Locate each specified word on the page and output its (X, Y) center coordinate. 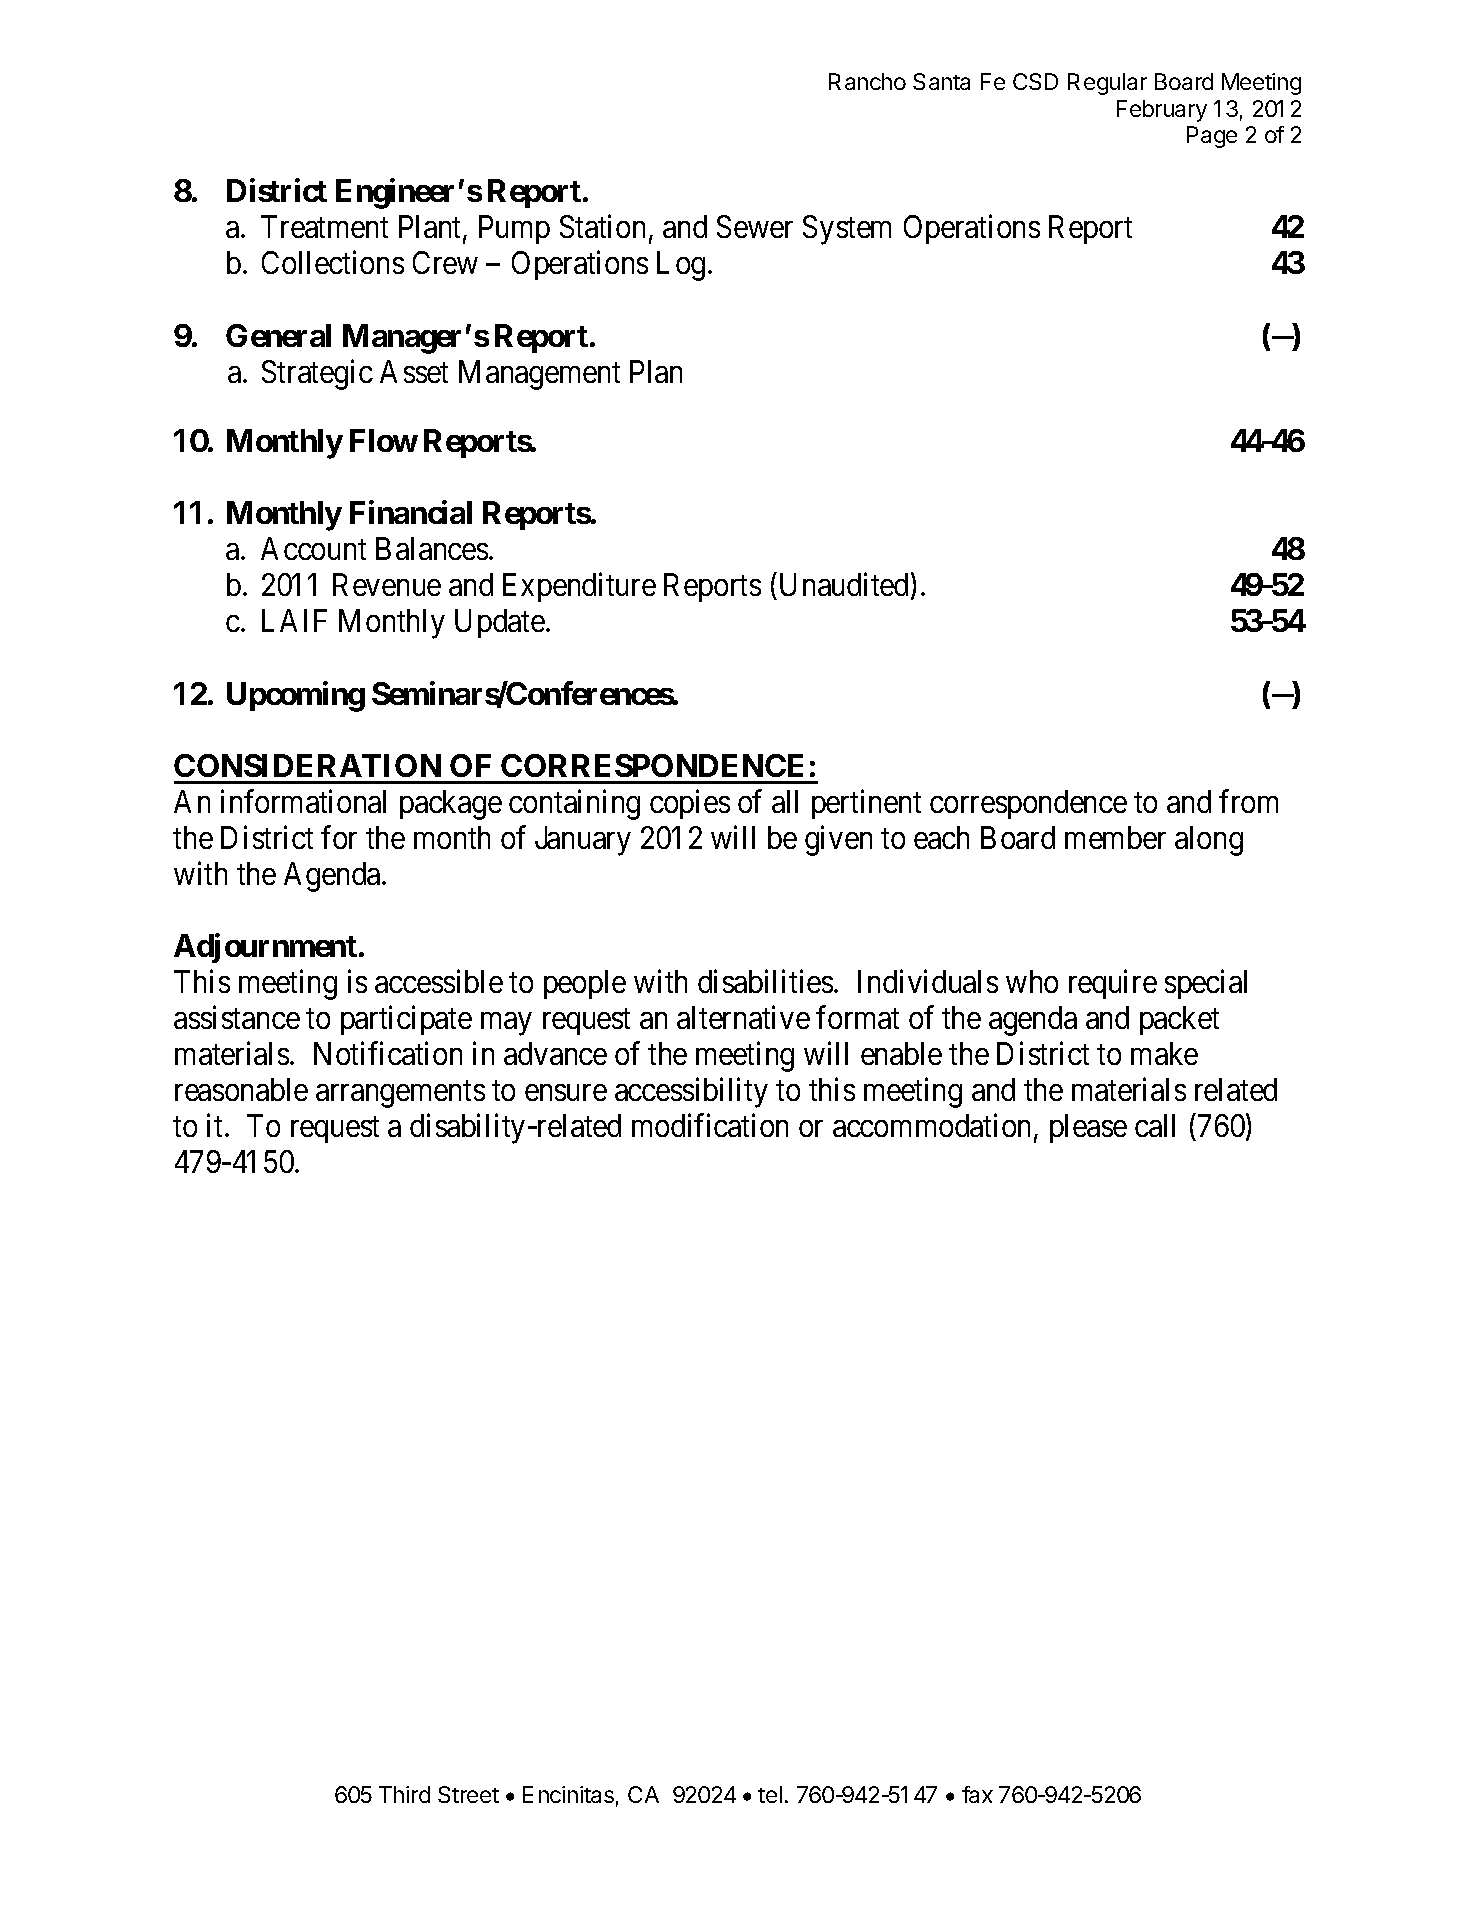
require (1113, 984)
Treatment (324, 226)
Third (404, 1794)
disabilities (765, 981)
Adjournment (265, 948)
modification (710, 1125)
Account (313, 548)
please (1088, 1128)
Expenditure (579, 587)
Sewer (755, 226)
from (1248, 801)
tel (770, 1794)
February (1162, 111)
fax (977, 1794)
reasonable (241, 1089)
